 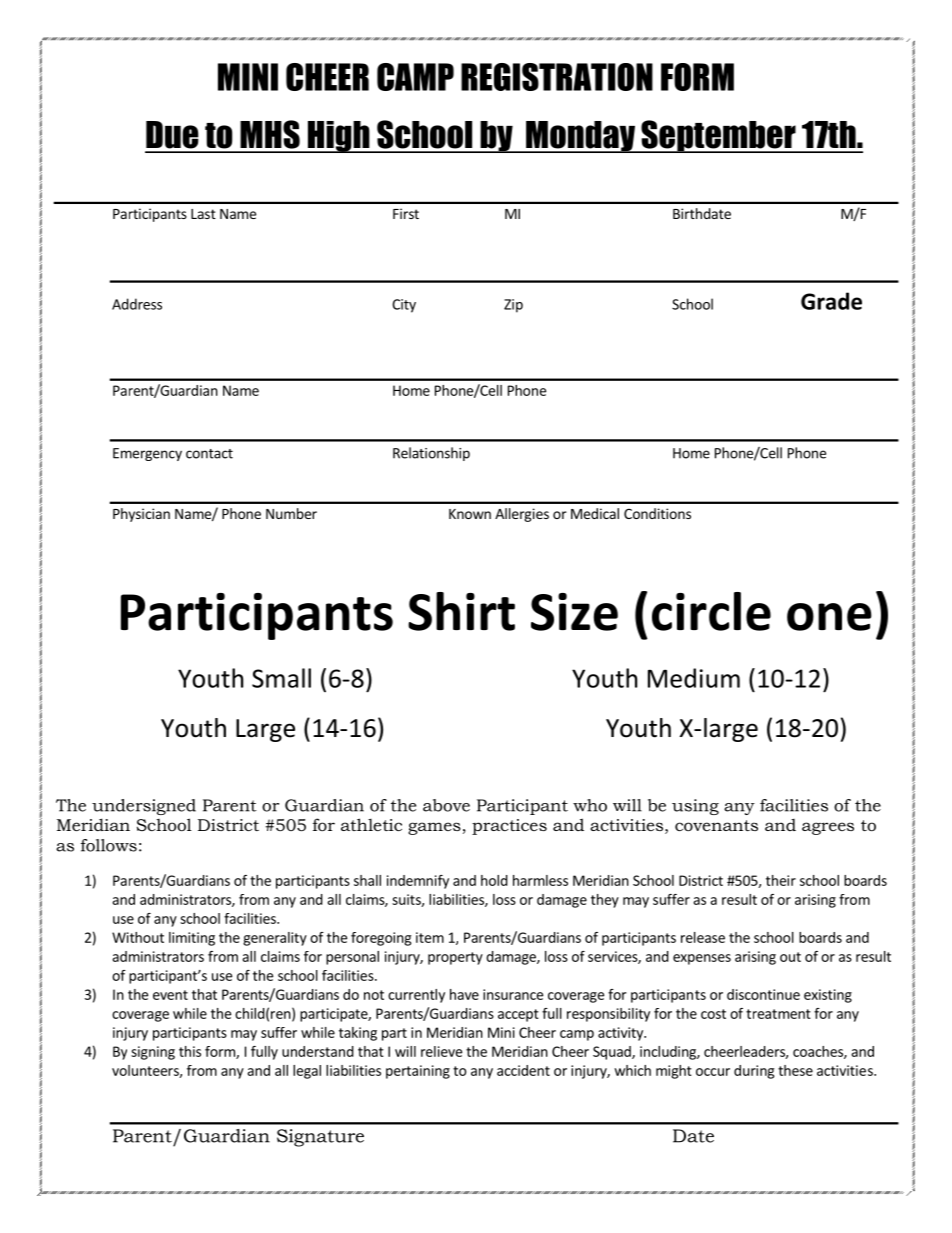 I want to click on Zip, so click(x=513, y=306).
